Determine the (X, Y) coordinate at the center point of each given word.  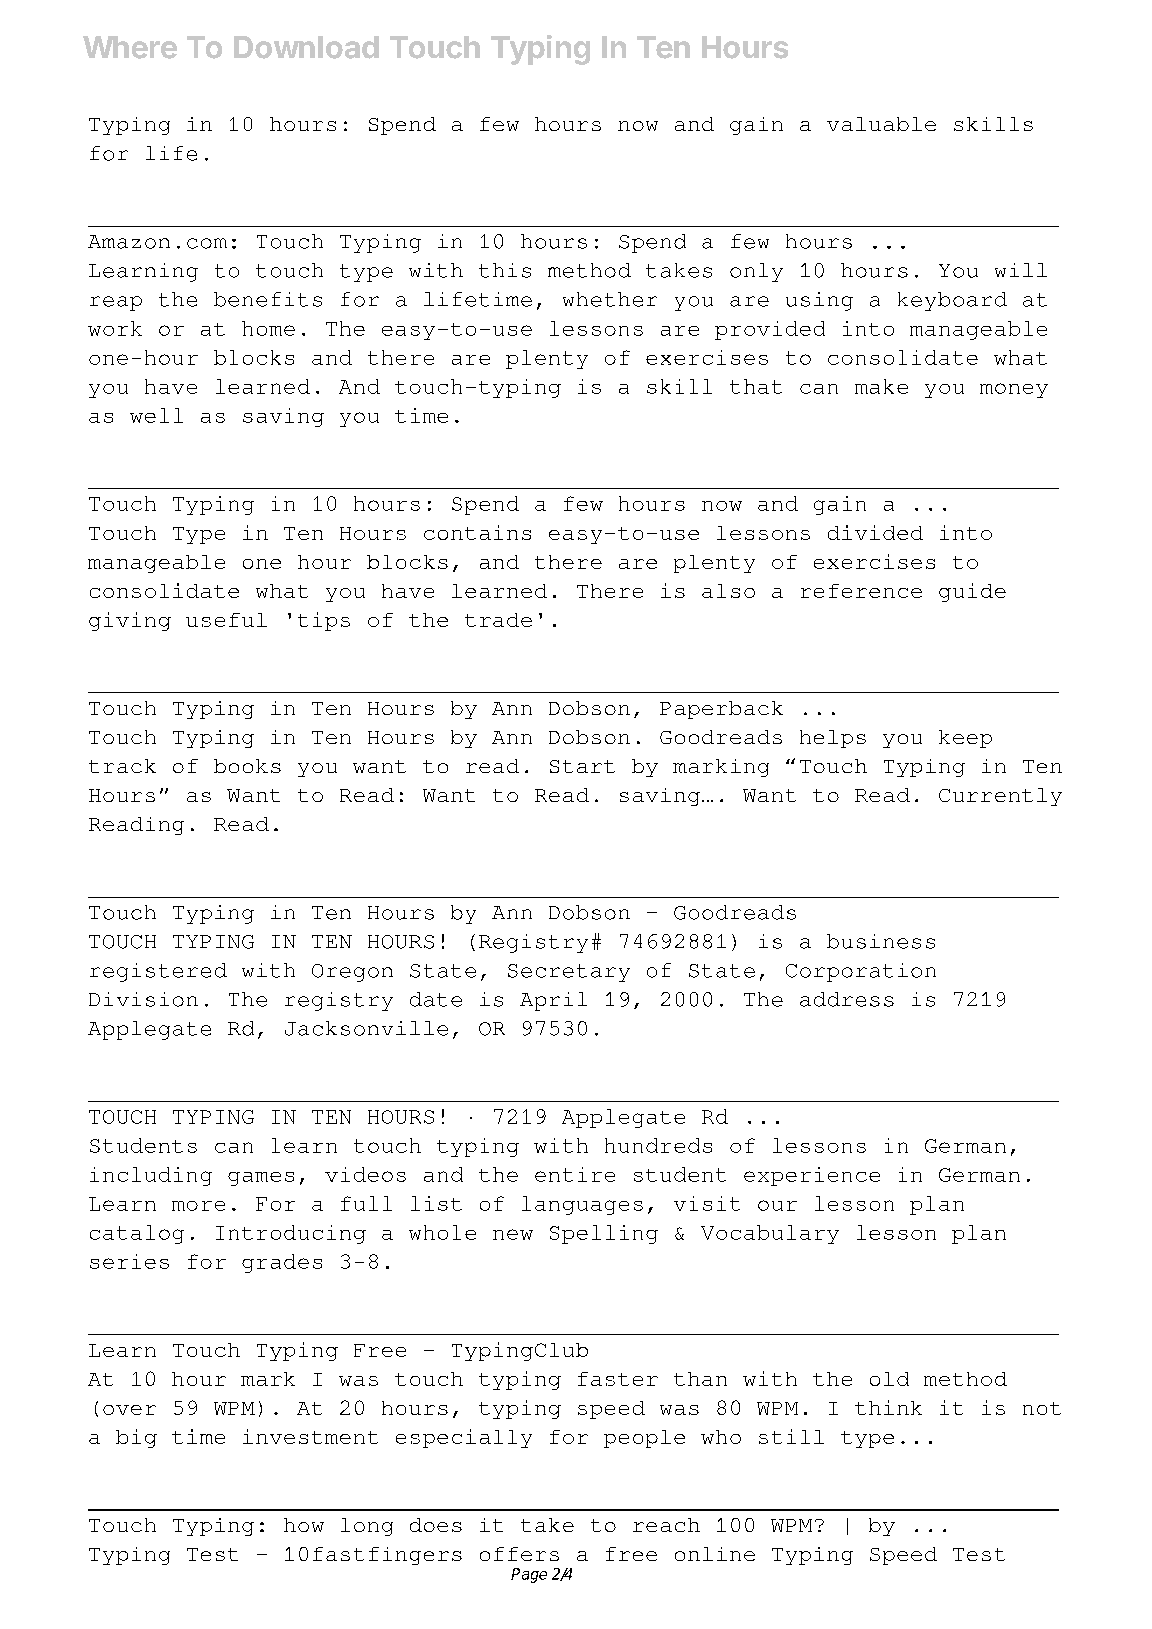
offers (519, 1554)
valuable (881, 124)
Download (306, 47)
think (888, 1407)
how (304, 1525)
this (505, 270)
